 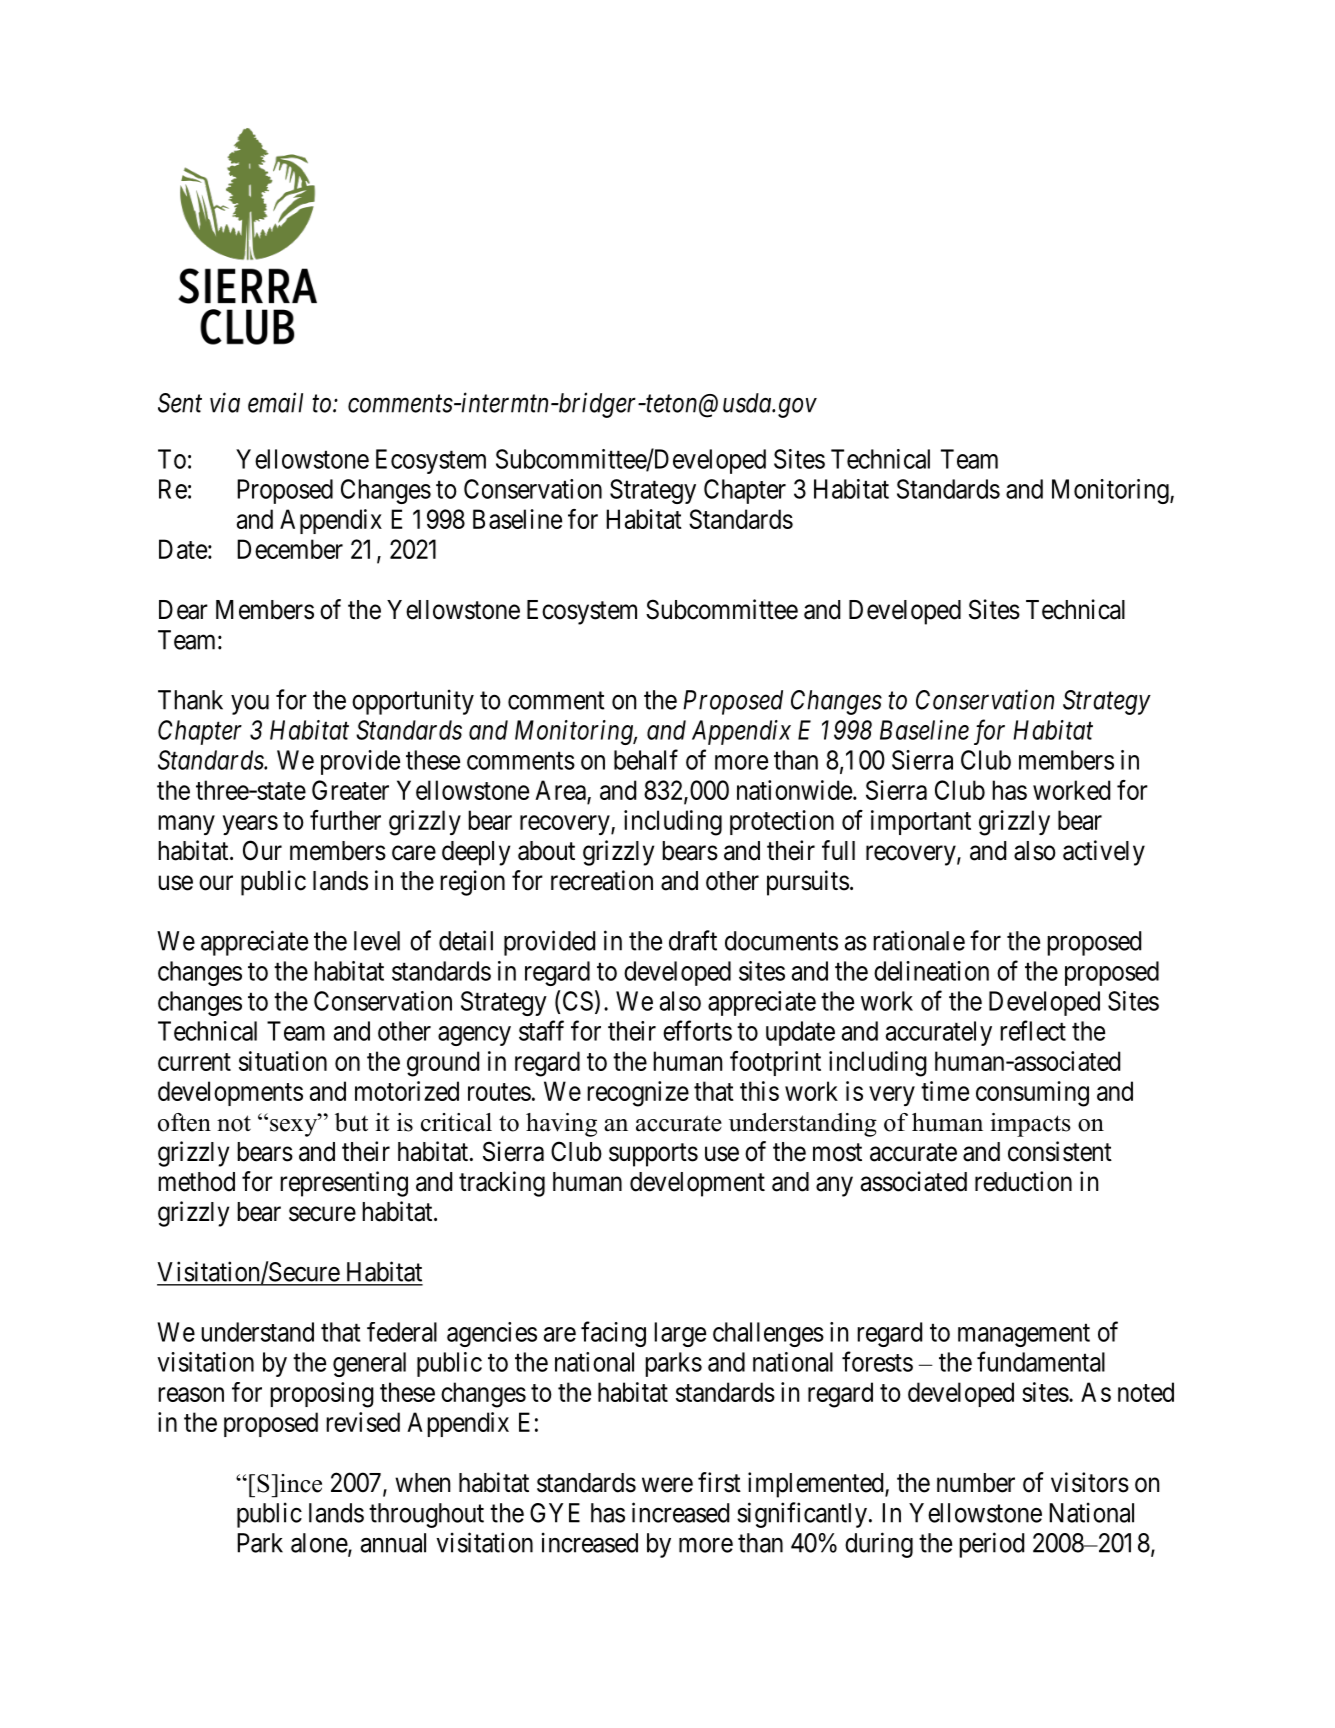 I want to click on alone, so click(x=320, y=1544).
